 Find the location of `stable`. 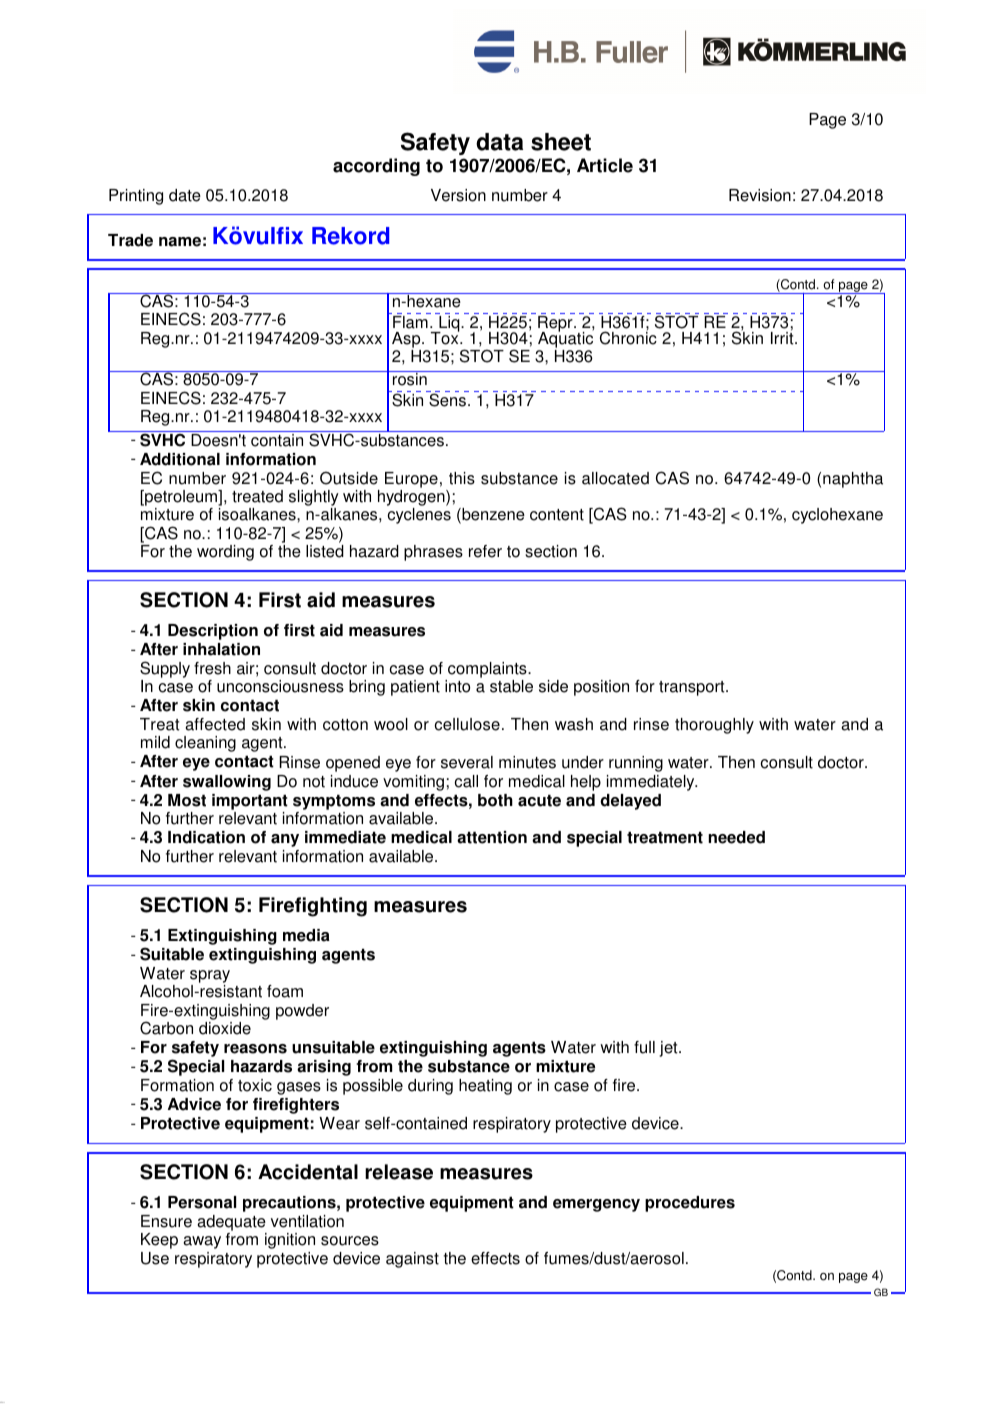

stable is located at coordinates (511, 686).
